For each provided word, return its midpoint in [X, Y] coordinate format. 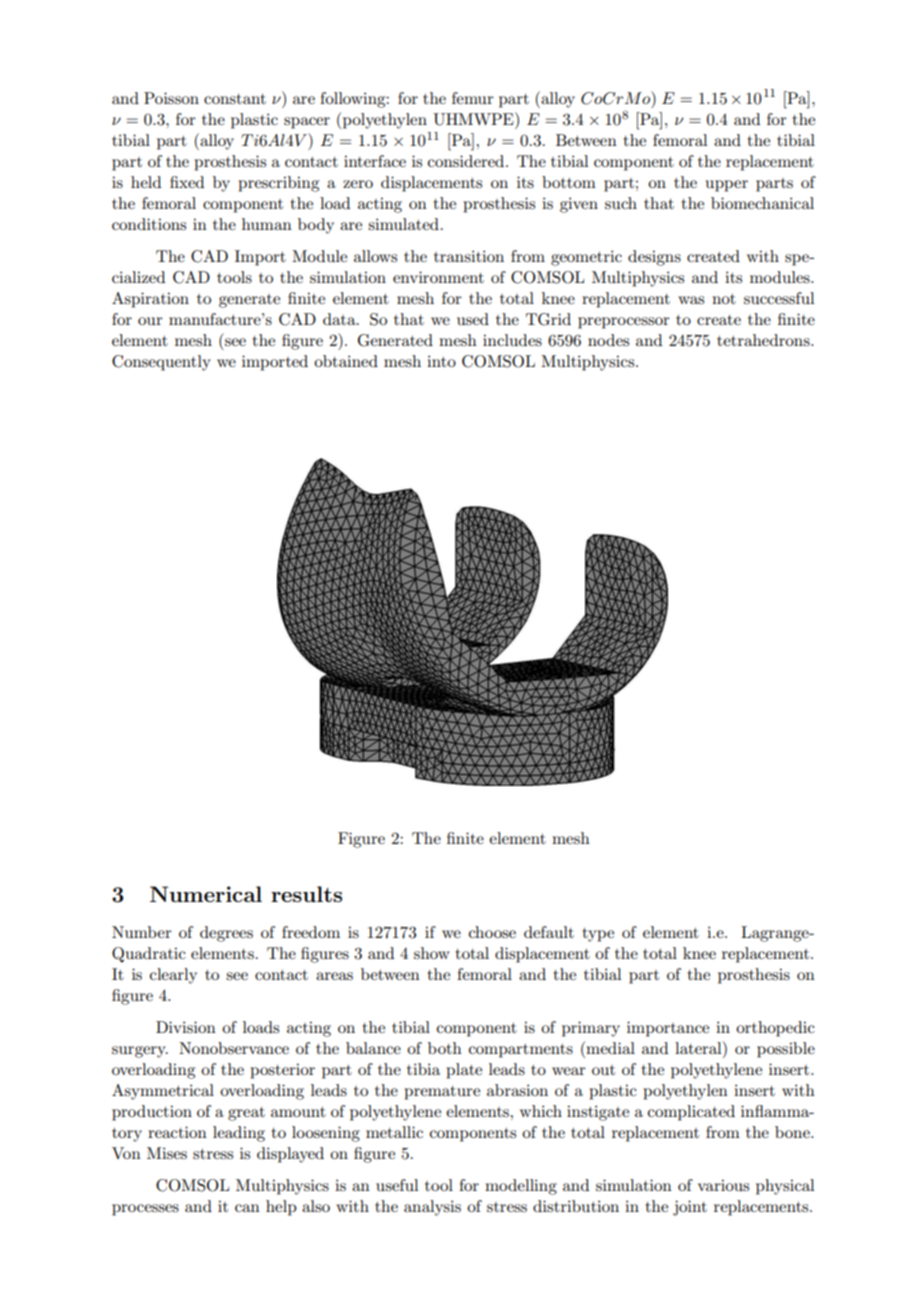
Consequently [161, 363]
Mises [167, 1153]
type [598, 935]
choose [492, 932]
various [723, 1185]
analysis [432, 1208]
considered [467, 161]
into [441, 361]
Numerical [206, 894]
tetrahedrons [764, 340]
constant [235, 99]
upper [727, 186]
